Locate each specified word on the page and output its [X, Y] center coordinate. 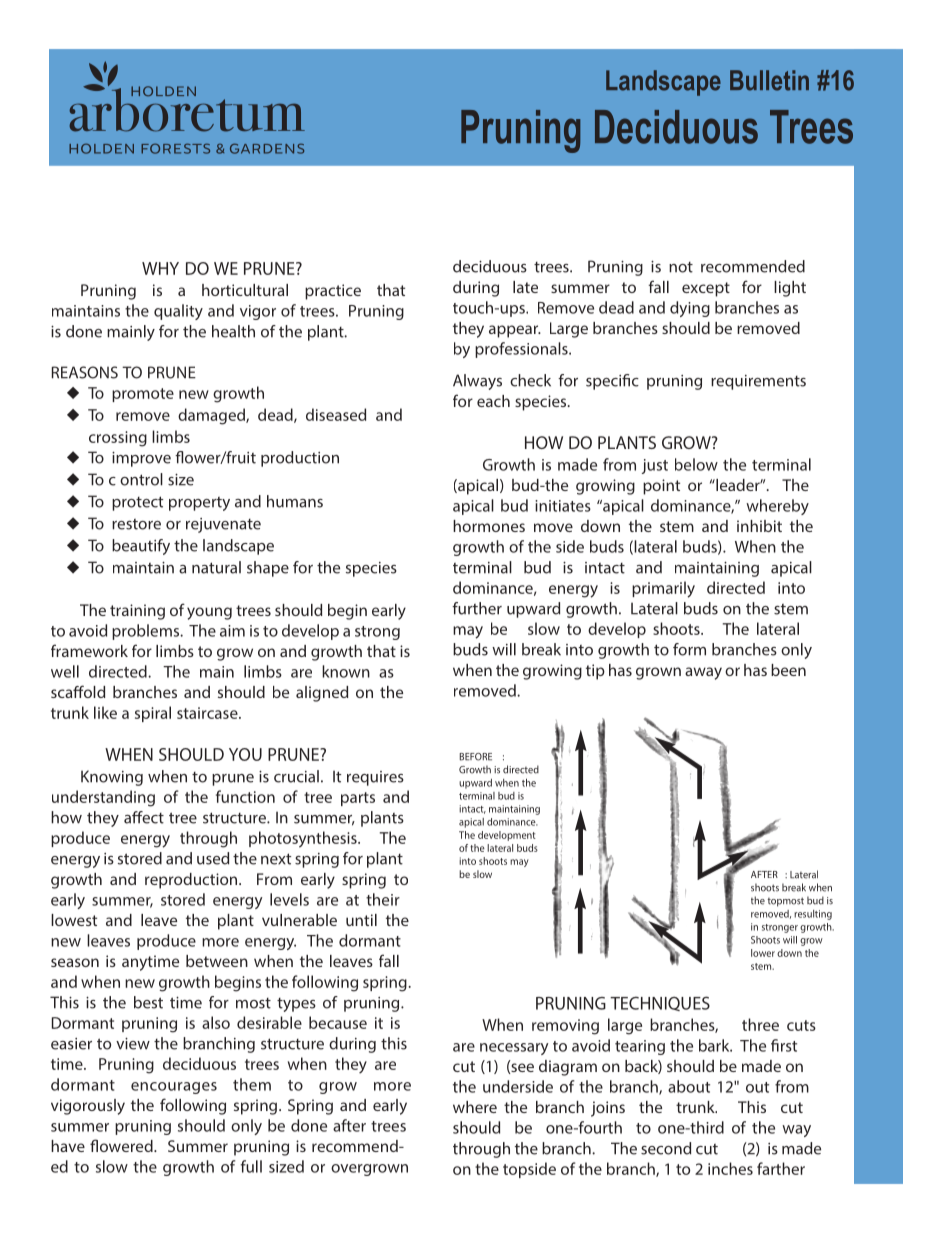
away [703, 673]
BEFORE [476, 757]
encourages [174, 1088]
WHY [160, 268]
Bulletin [769, 80]
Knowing [112, 778]
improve [141, 459]
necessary [514, 1049]
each [493, 401]
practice [333, 292]
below [696, 464]
